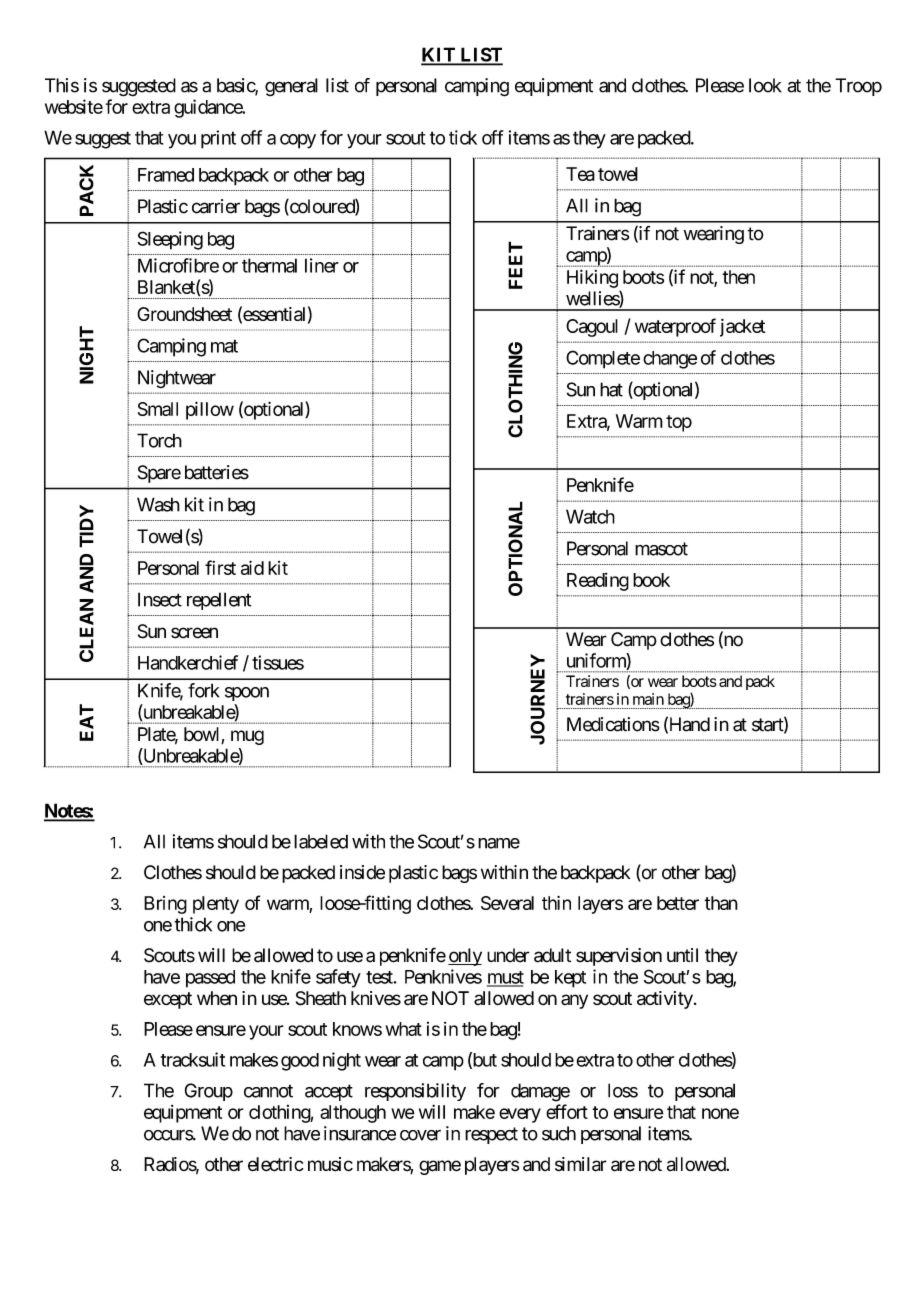 This screenshot has height=1309, width=924. I want to click on Several, so click(507, 903).
